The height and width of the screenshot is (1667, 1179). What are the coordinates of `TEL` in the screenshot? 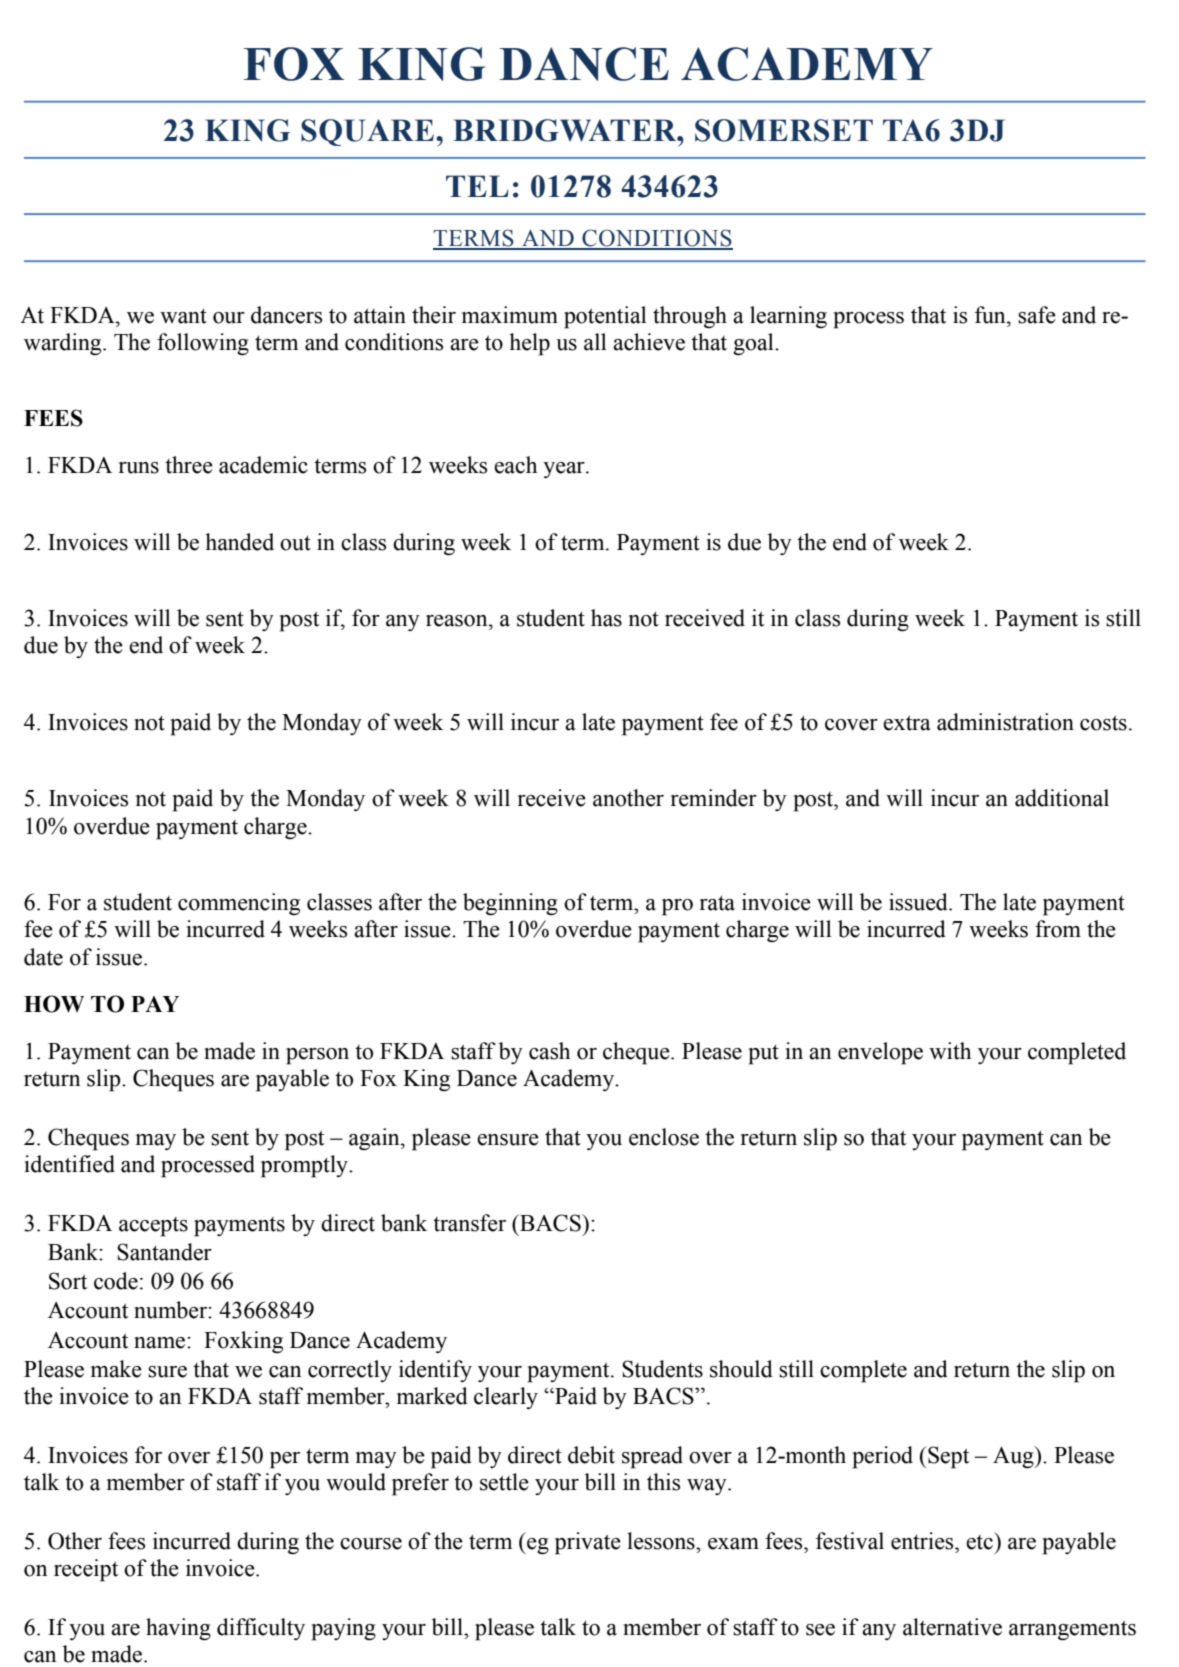 It's located at (477, 186).
